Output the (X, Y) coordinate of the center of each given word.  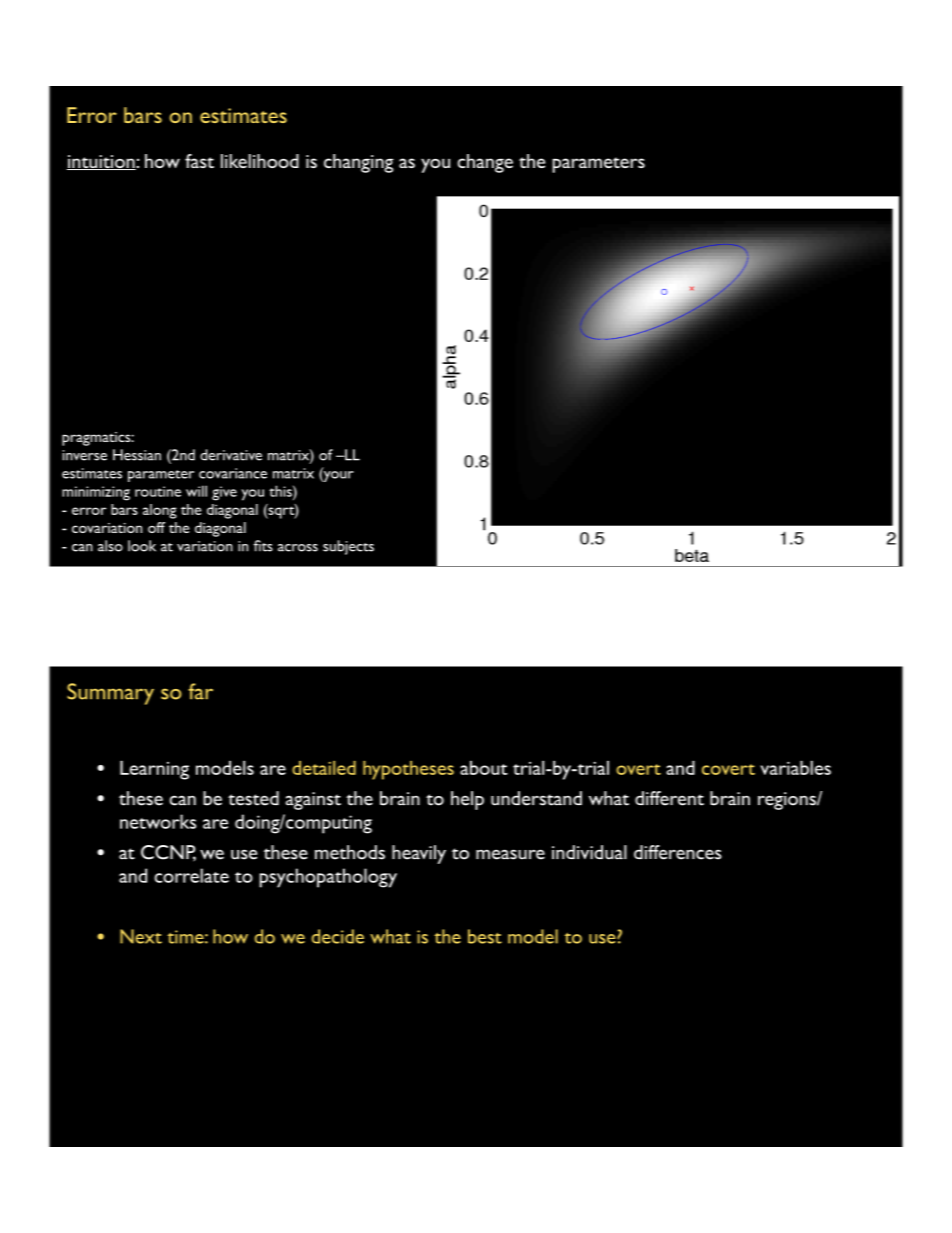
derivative (231, 455)
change (485, 163)
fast (199, 161)
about (484, 768)
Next (141, 936)
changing (359, 163)
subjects (348, 547)
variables (795, 768)
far (200, 691)
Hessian (137, 455)
